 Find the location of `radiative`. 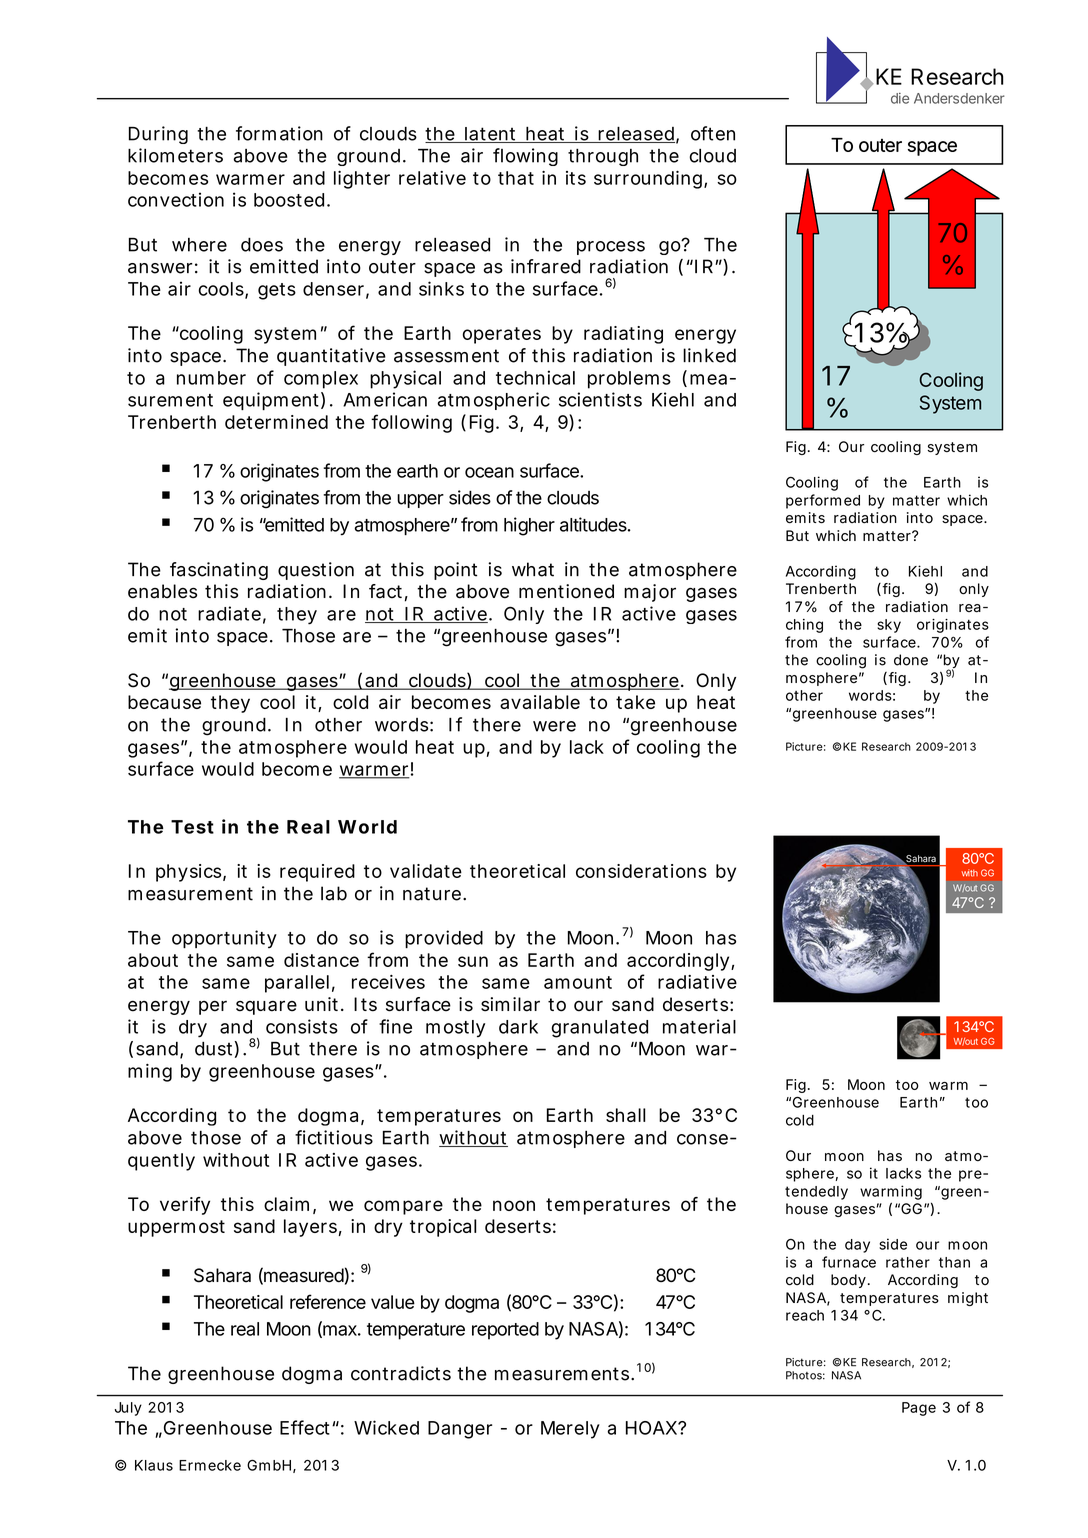

radiative is located at coordinates (697, 982).
